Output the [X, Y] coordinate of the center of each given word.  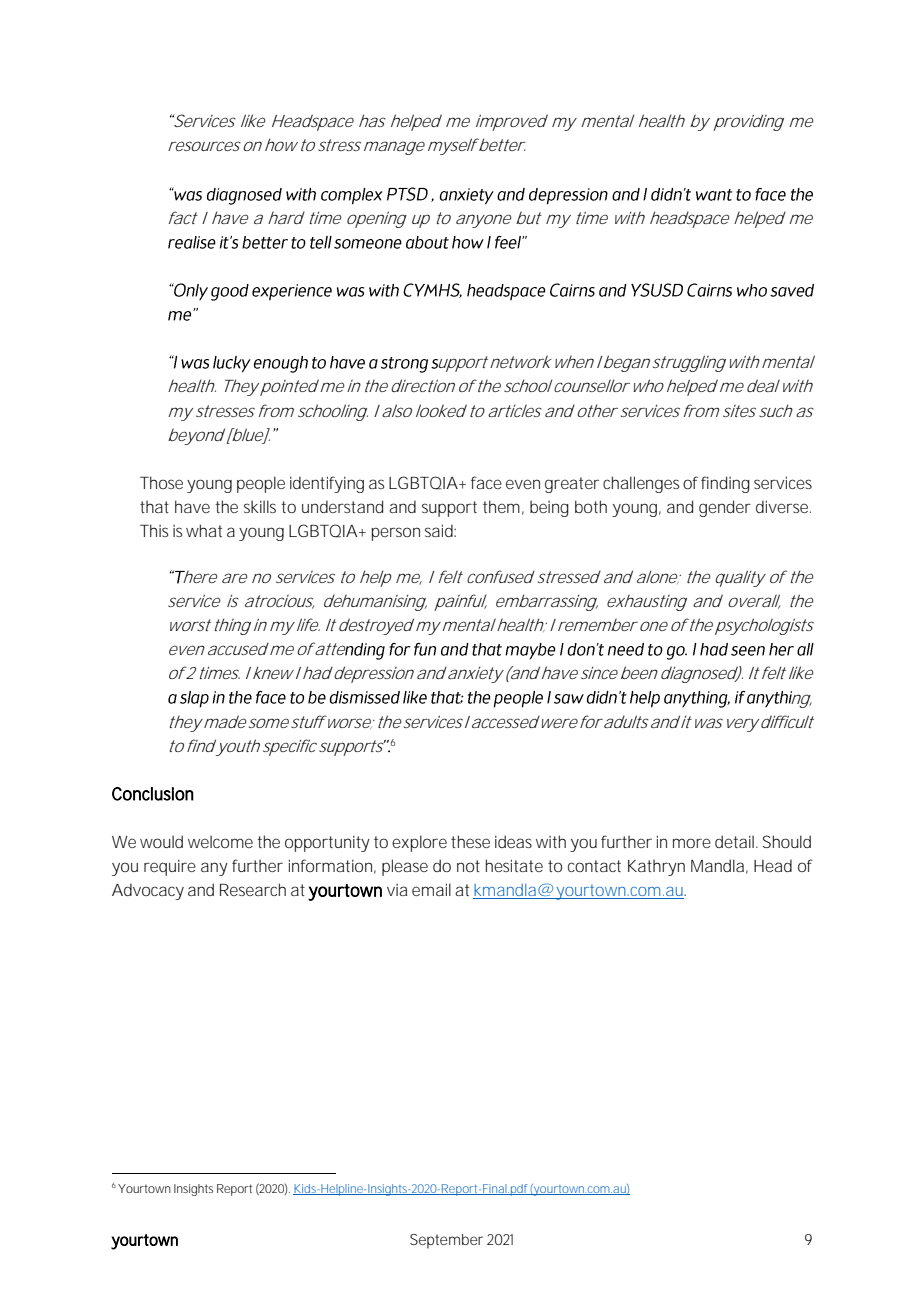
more [692, 843]
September [446, 1241]
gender [725, 508]
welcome [220, 841]
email [431, 889]
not [468, 866]
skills [260, 506]
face [486, 482]
